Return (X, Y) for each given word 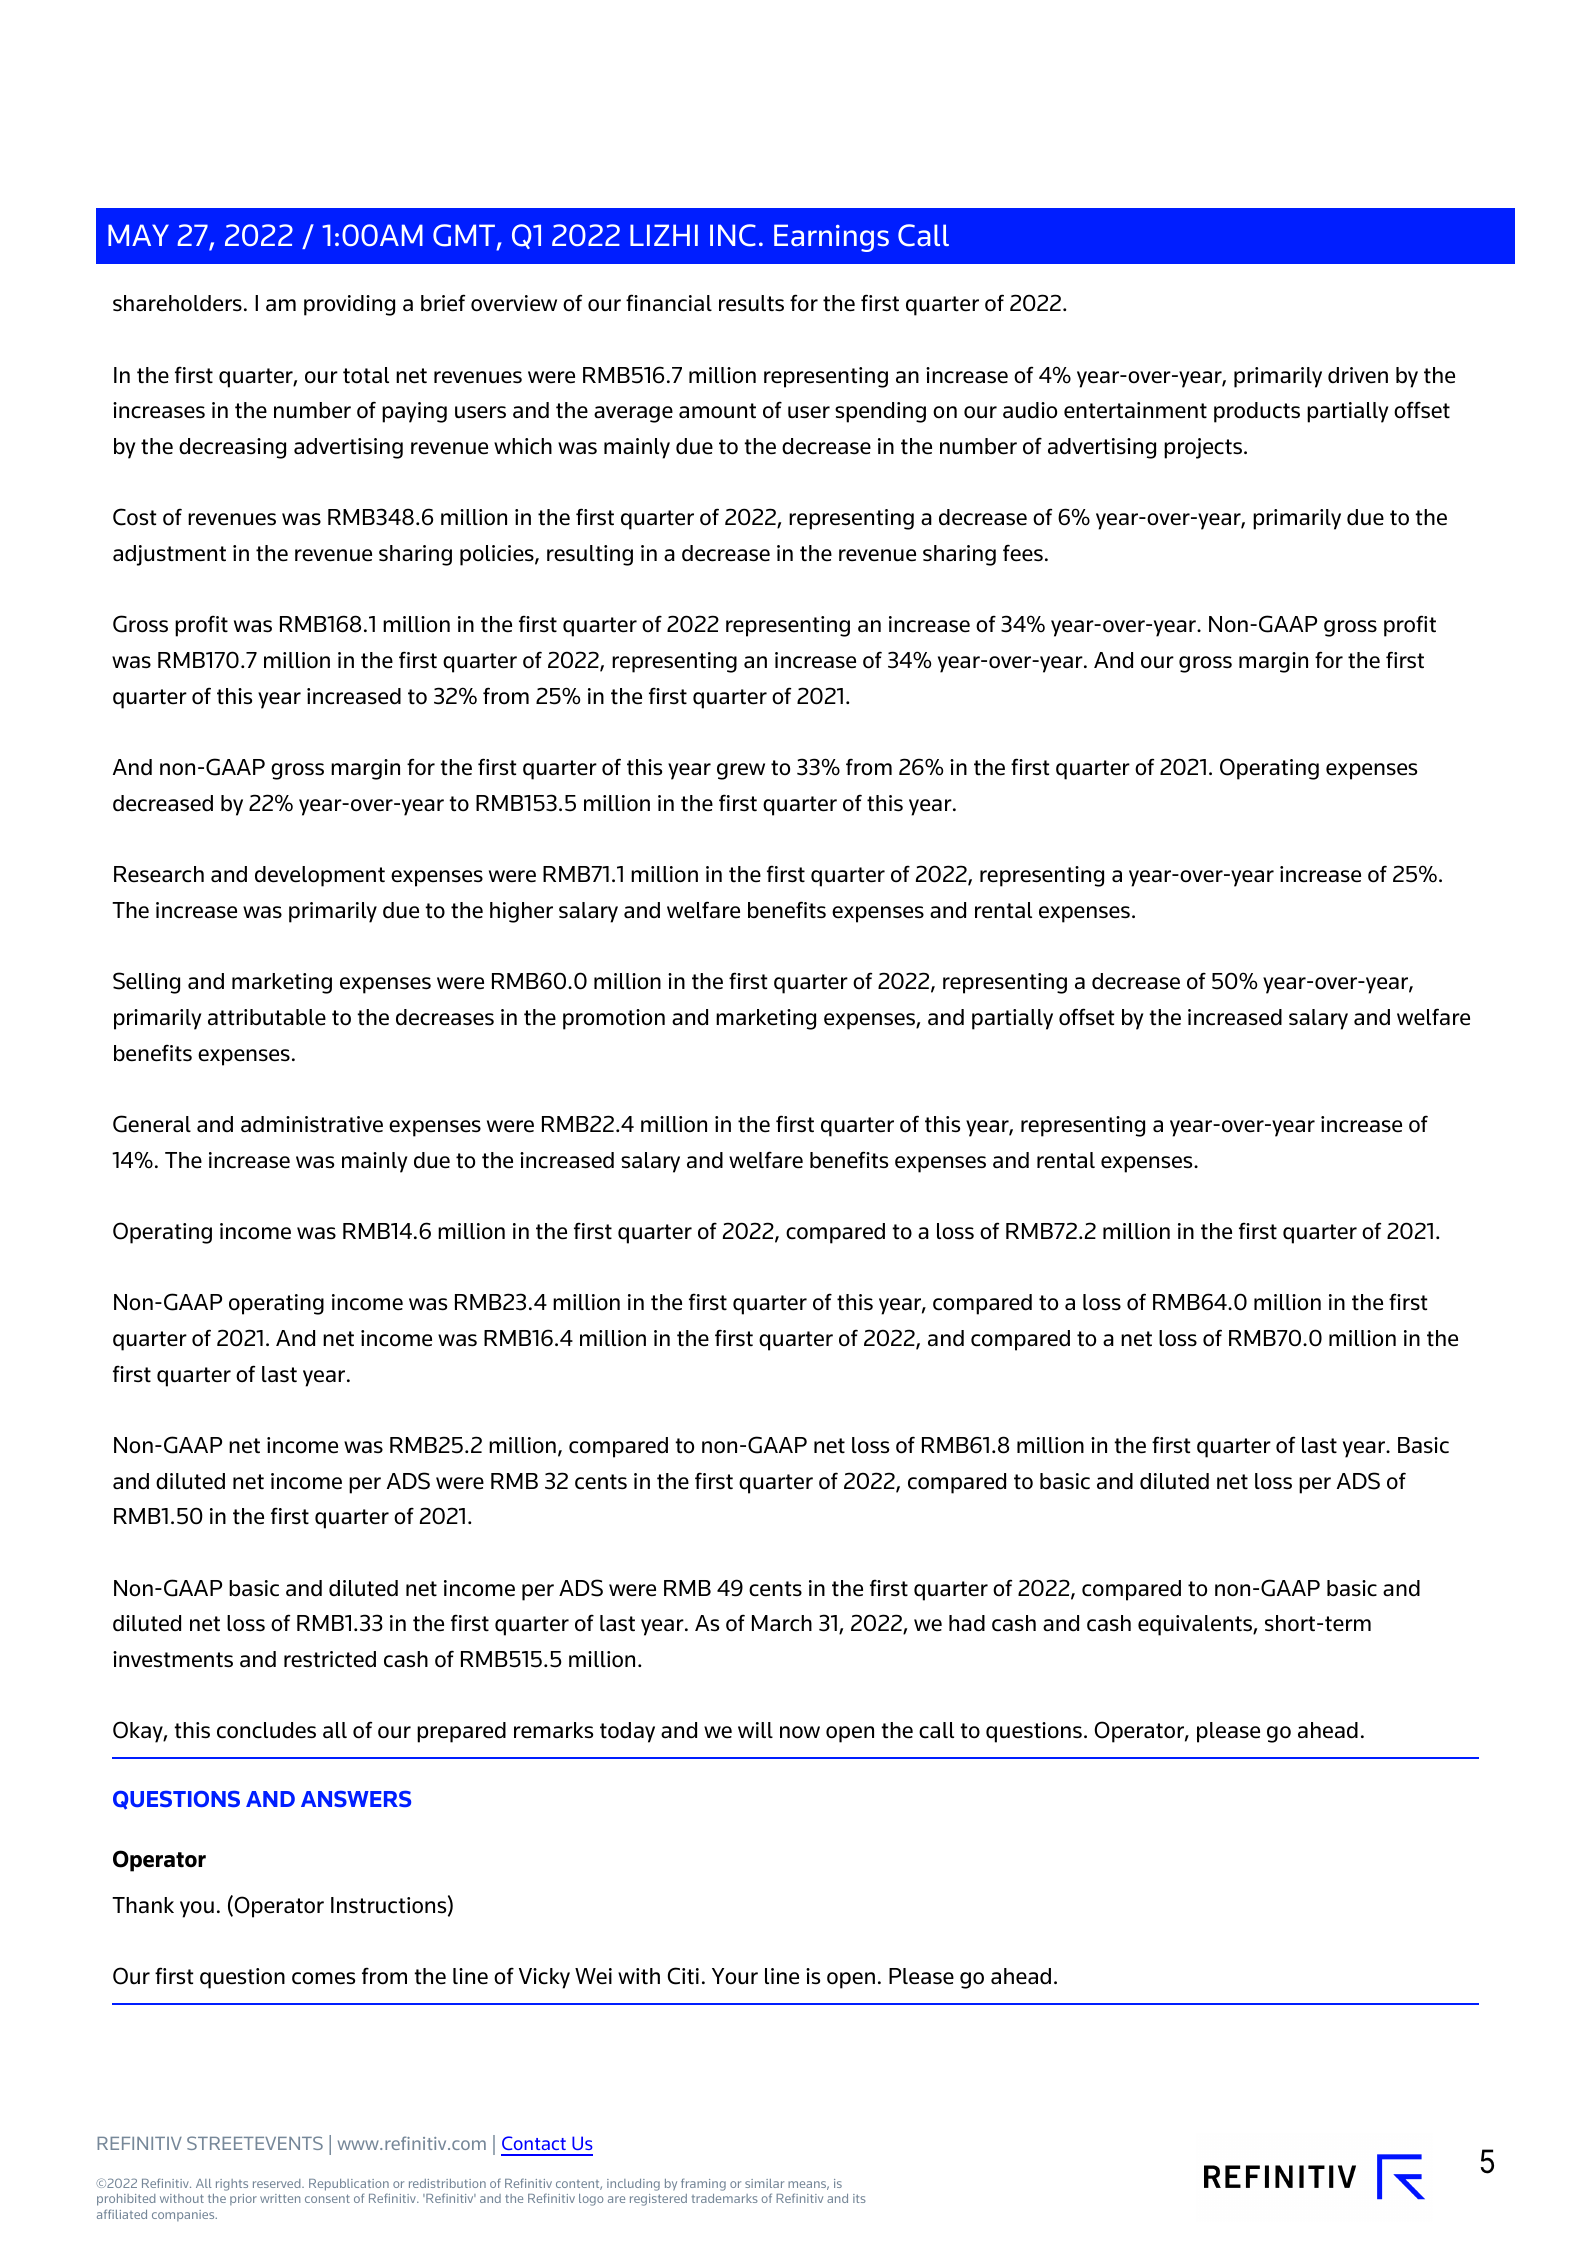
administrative (312, 1124)
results (751, 303)
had (967, 1623)
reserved (278, 2183)
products (1257, 412)
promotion (614, 1019)
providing (349, 305)
